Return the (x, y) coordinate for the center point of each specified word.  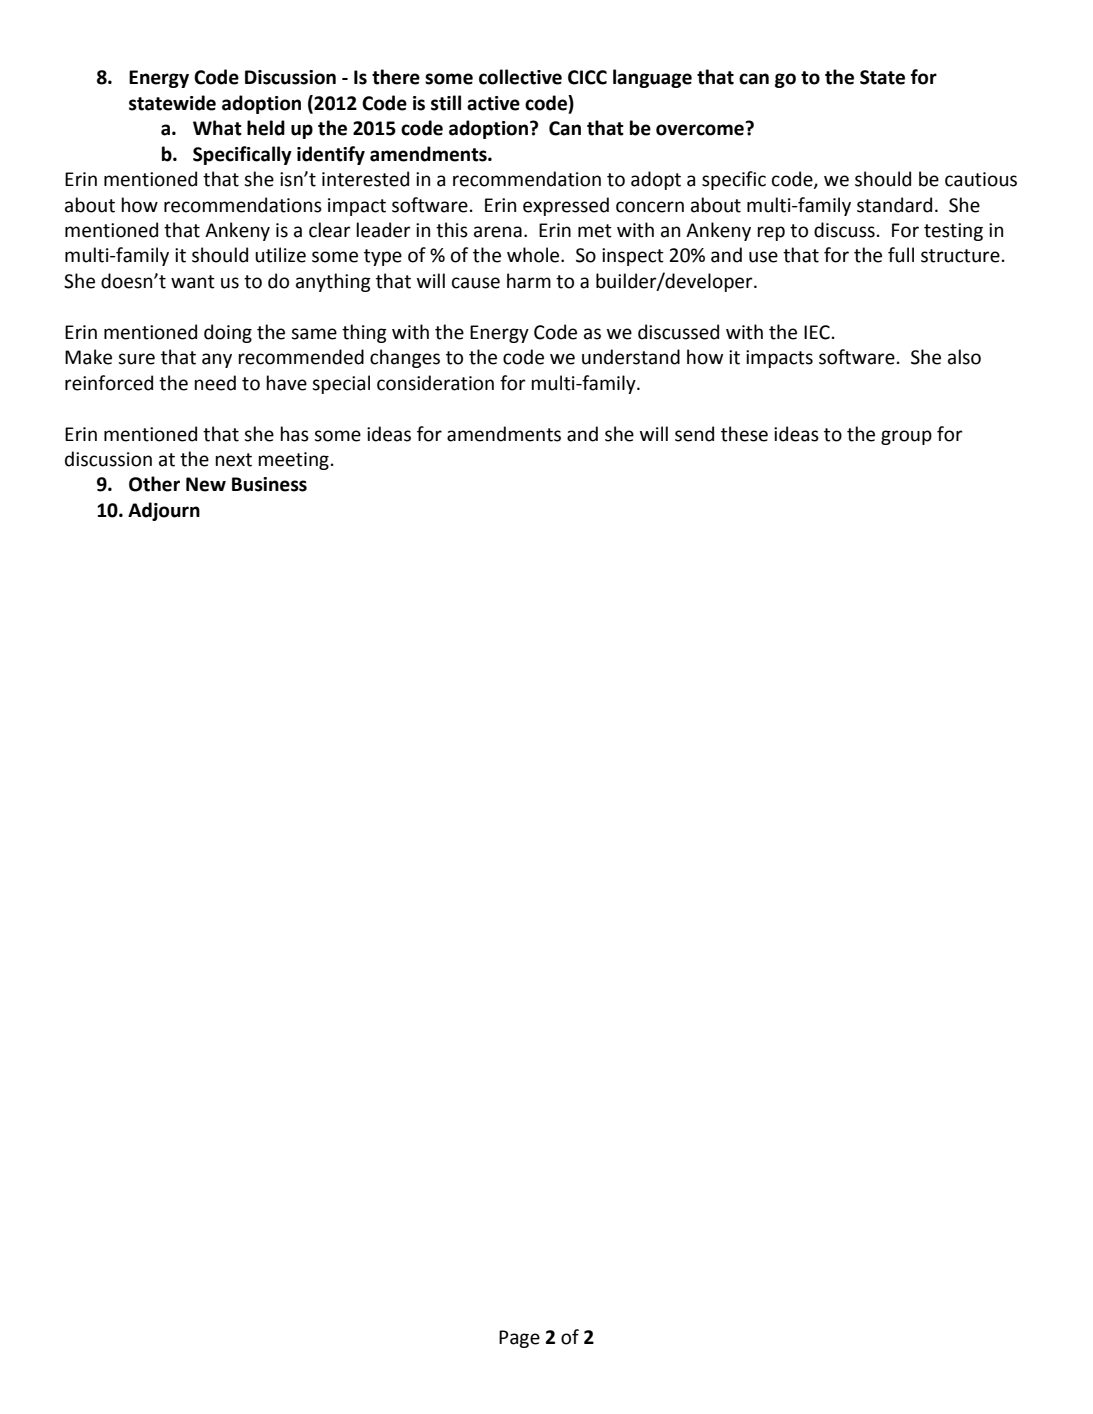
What (217, 128)
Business (269, 484)
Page (519, 1339)
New (206, 484)
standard (894, 205)
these (744, 434)
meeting (293, 461)
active (493, 103)
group (906, 437)
